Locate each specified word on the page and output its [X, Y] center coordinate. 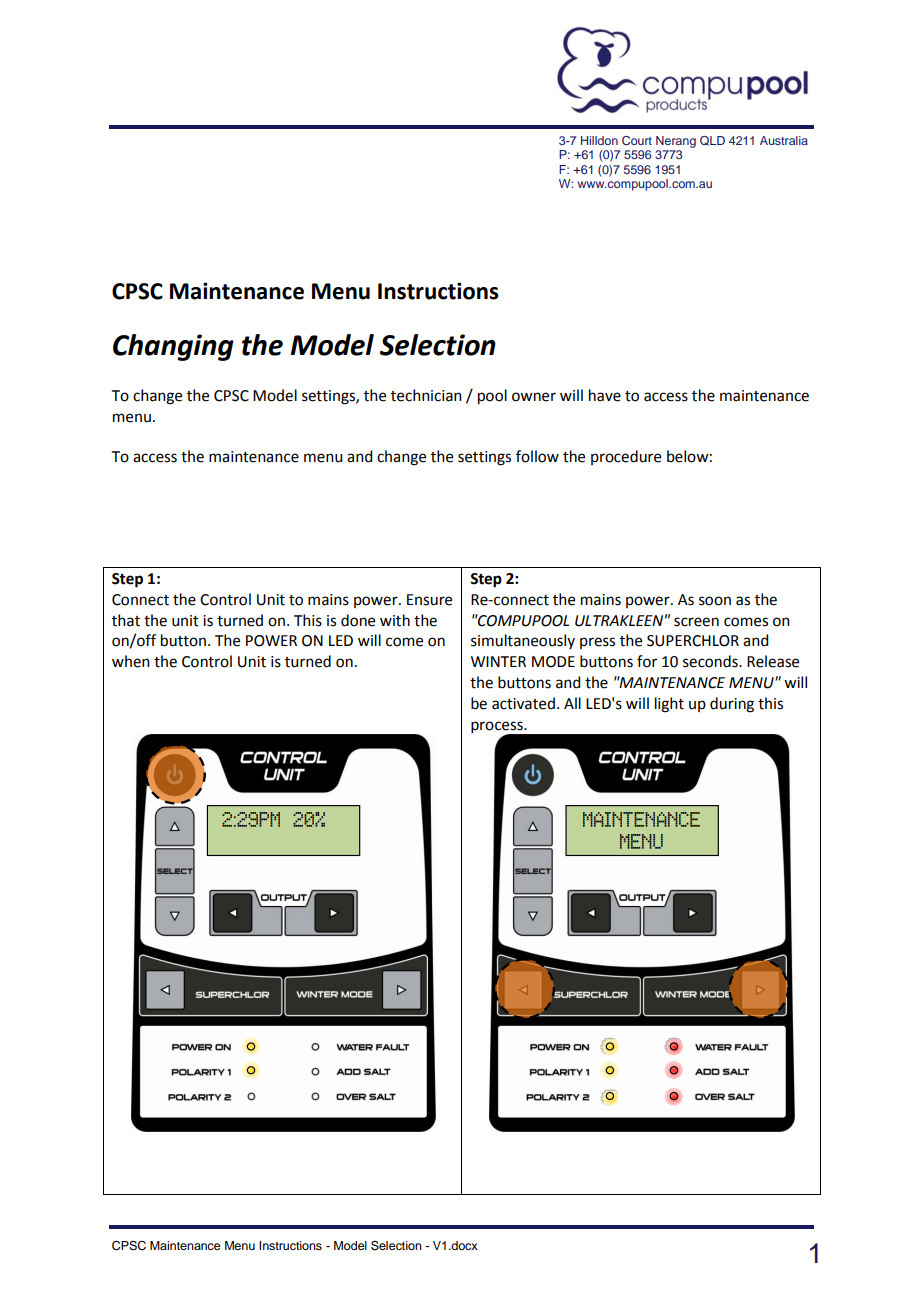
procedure [626, 457]
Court [637, 141]
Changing [173, 347]
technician [426, 395]
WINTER [498, 661]
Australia [784, 140]
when [131, 661]
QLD [712, 141]
